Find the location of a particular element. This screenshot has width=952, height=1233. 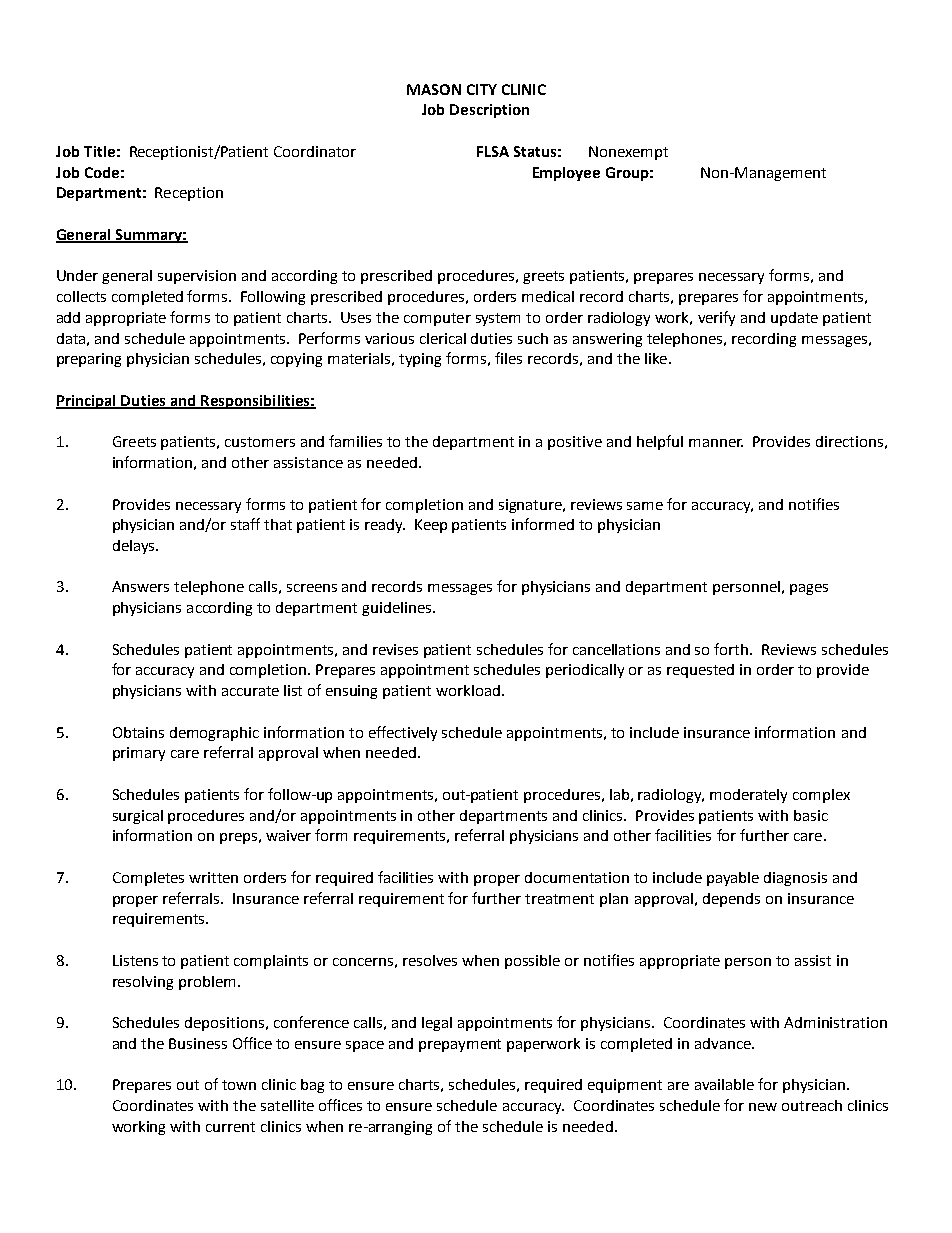

delays is located at coordinates (135, 547).
